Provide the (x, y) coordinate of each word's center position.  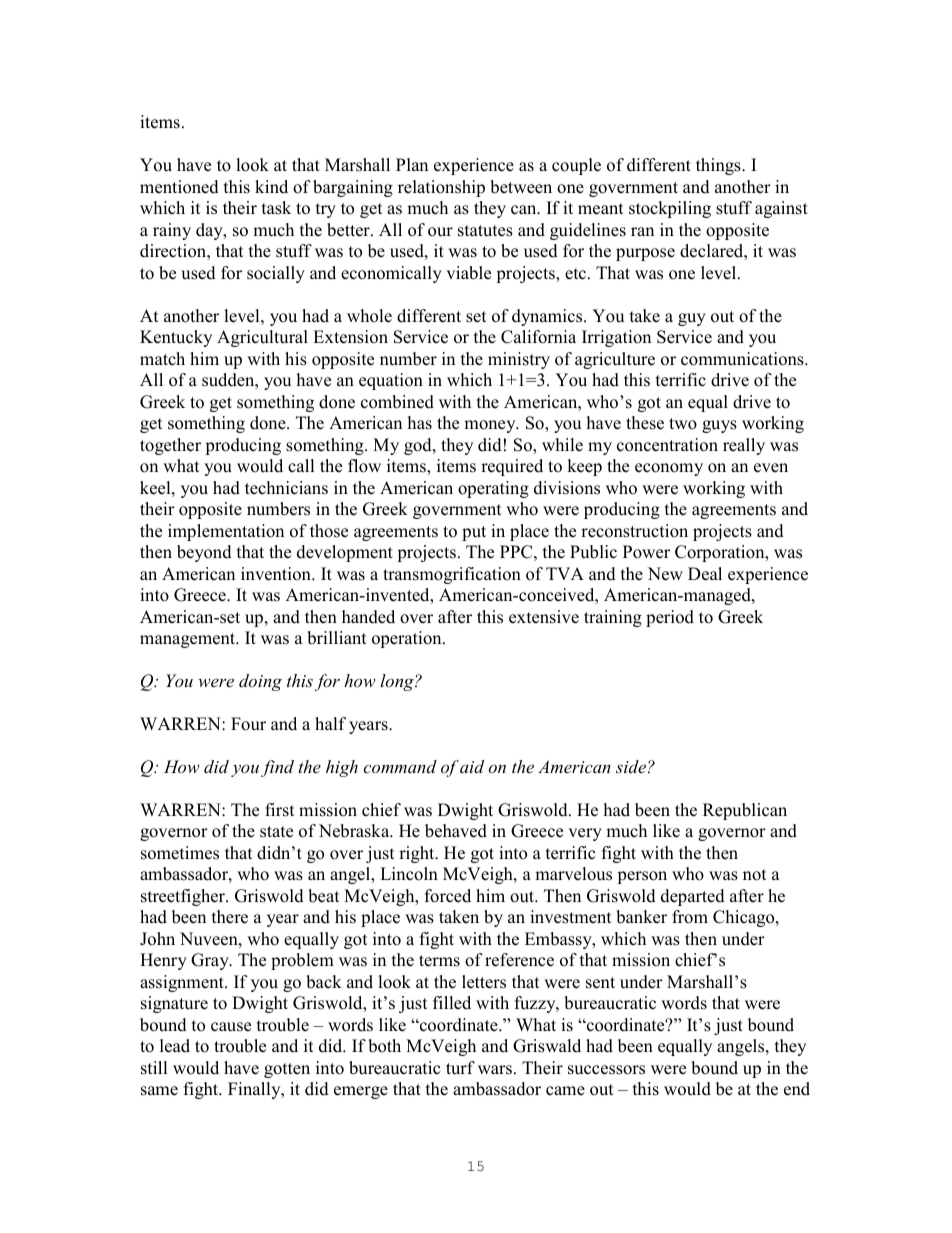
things (719, 166)
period (670, 618)
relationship (441, 188)
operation (408, 639)
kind (271, 187)
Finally (255, 1090)
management (189, 640)
